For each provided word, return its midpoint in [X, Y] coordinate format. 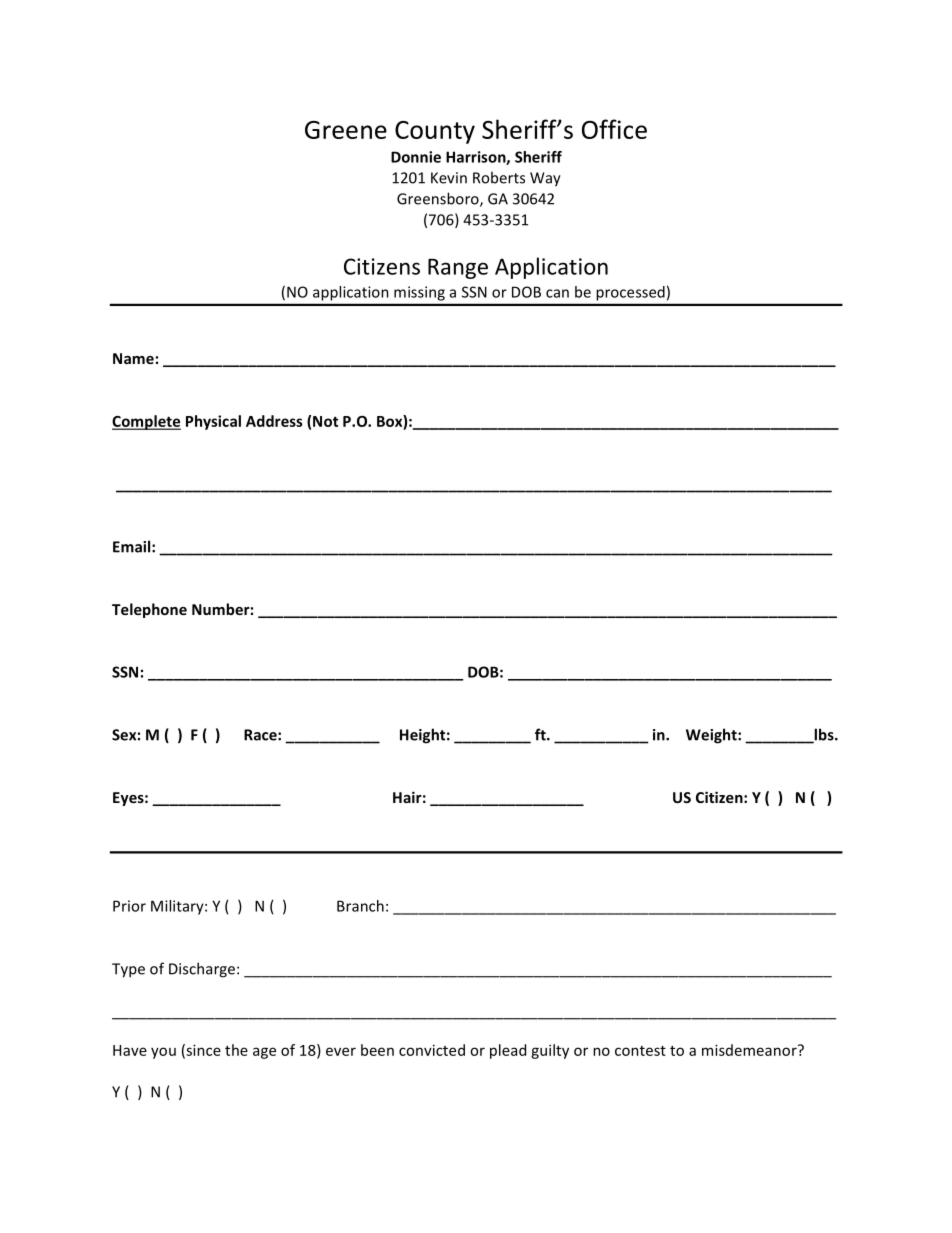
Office [614, 129]
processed [631, 293]
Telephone [149, 610]
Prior [129, 906]
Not [325, 421]
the [236, 1050]
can [557, 293]
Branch [360, 906]
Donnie [416, 157]
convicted [432, 1050]
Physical [213, 422]
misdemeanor [750, 1050]
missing [419, 293]
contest [640, 1051]
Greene [346, 130]
